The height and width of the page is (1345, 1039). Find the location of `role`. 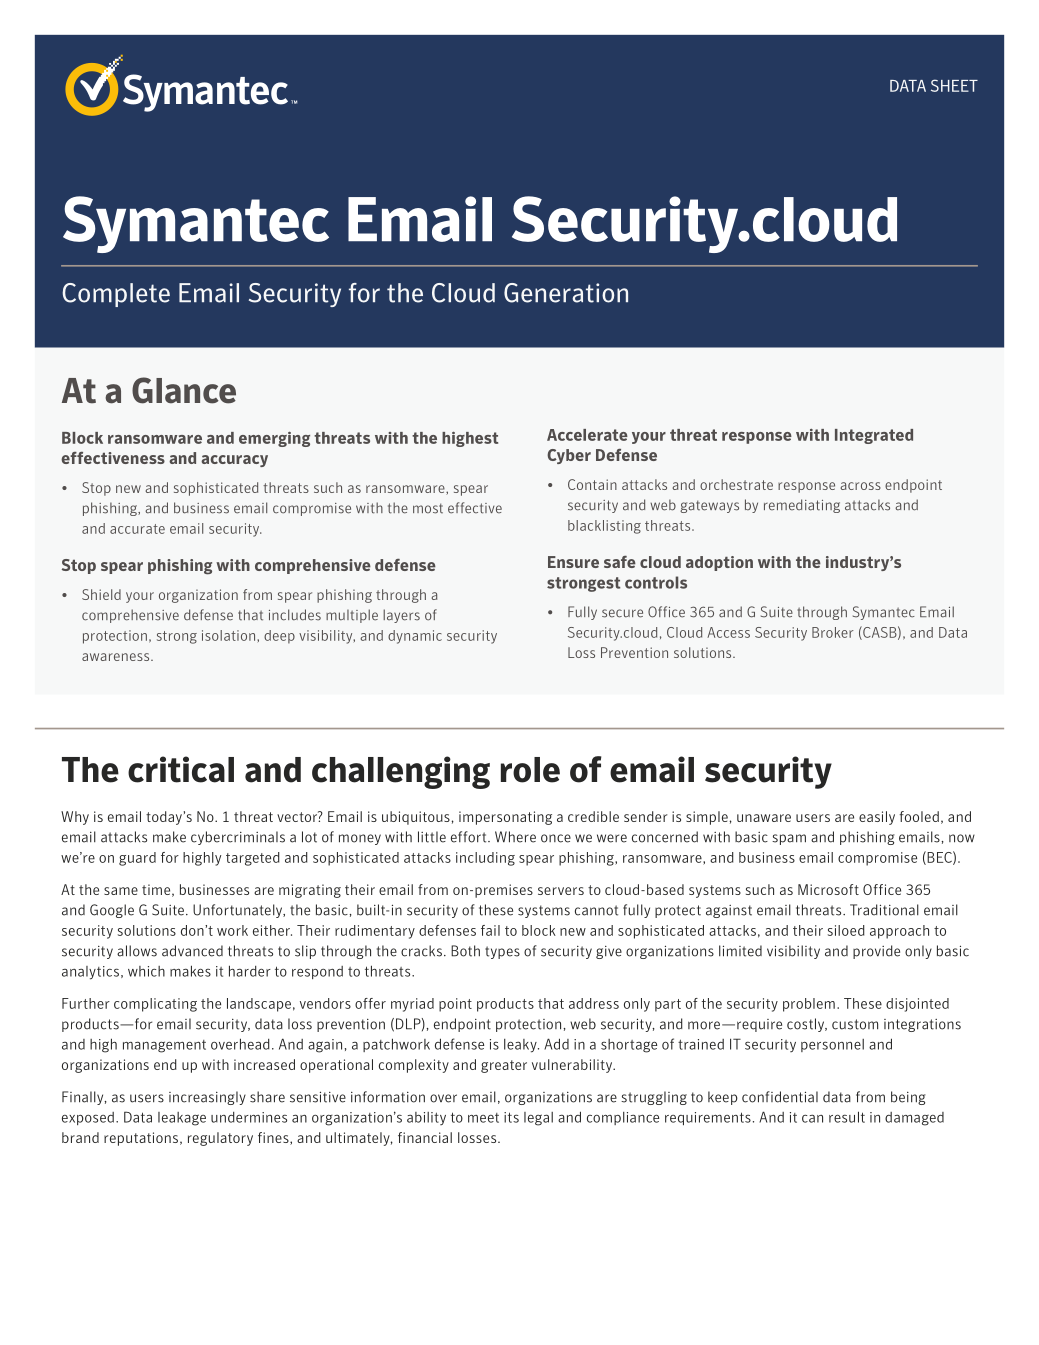

role is located at coordinates (530, 770).
